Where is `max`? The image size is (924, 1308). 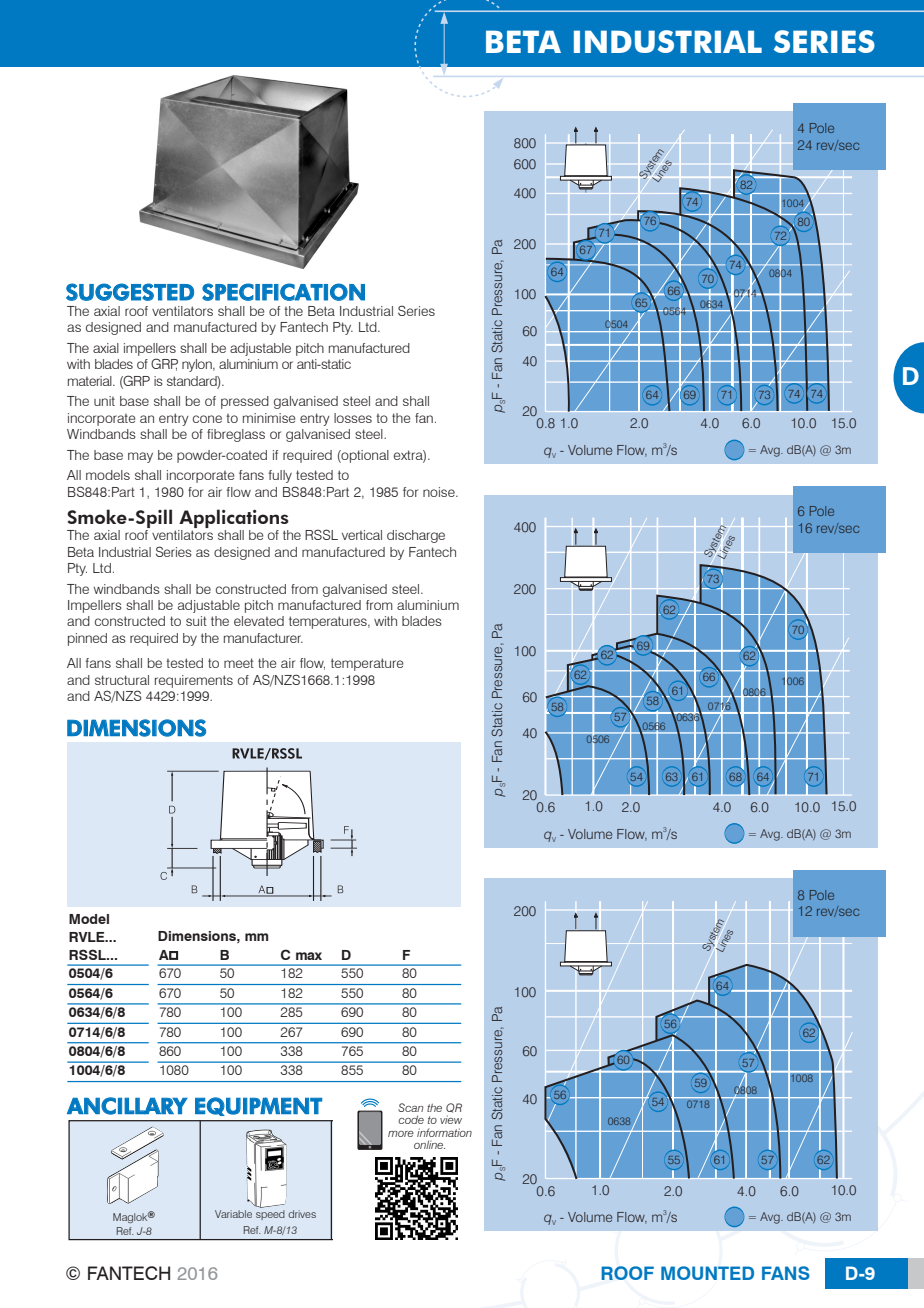
max is located at coordinates (309, 956).
